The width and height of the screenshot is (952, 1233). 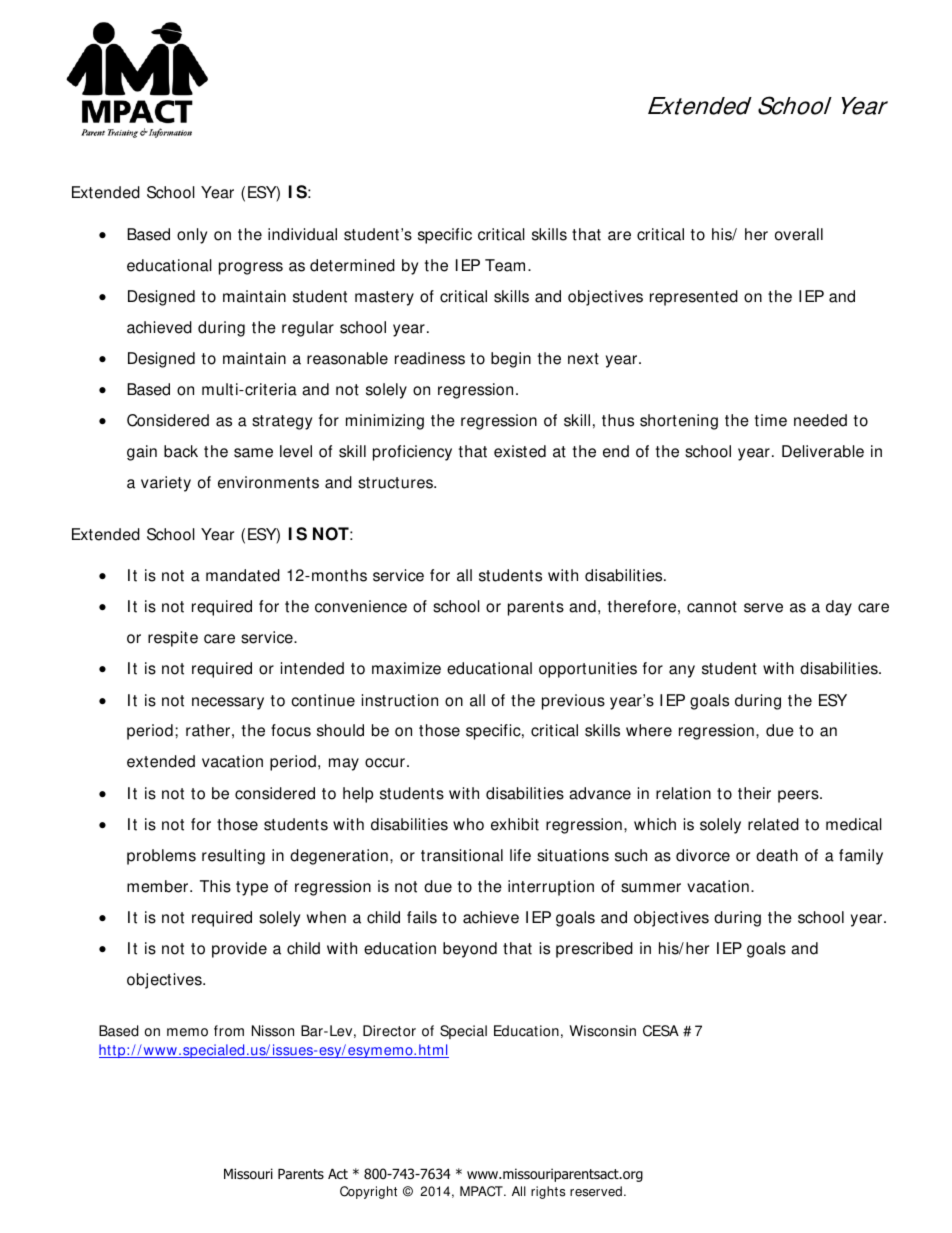 I want to click on progress, so click(x=251, y=268).
